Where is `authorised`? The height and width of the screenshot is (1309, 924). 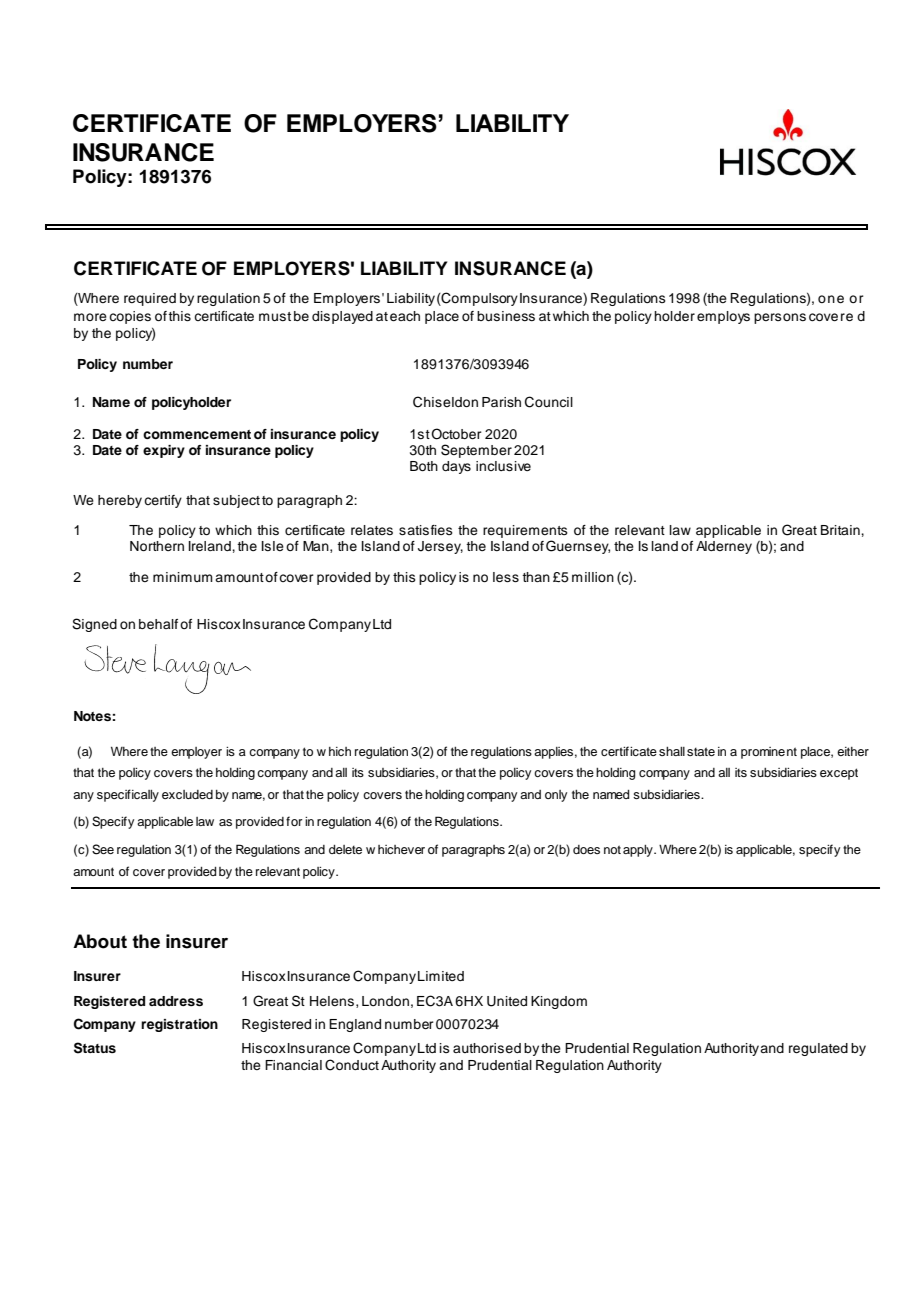
authorised is located at coordinates (487, 1048).
